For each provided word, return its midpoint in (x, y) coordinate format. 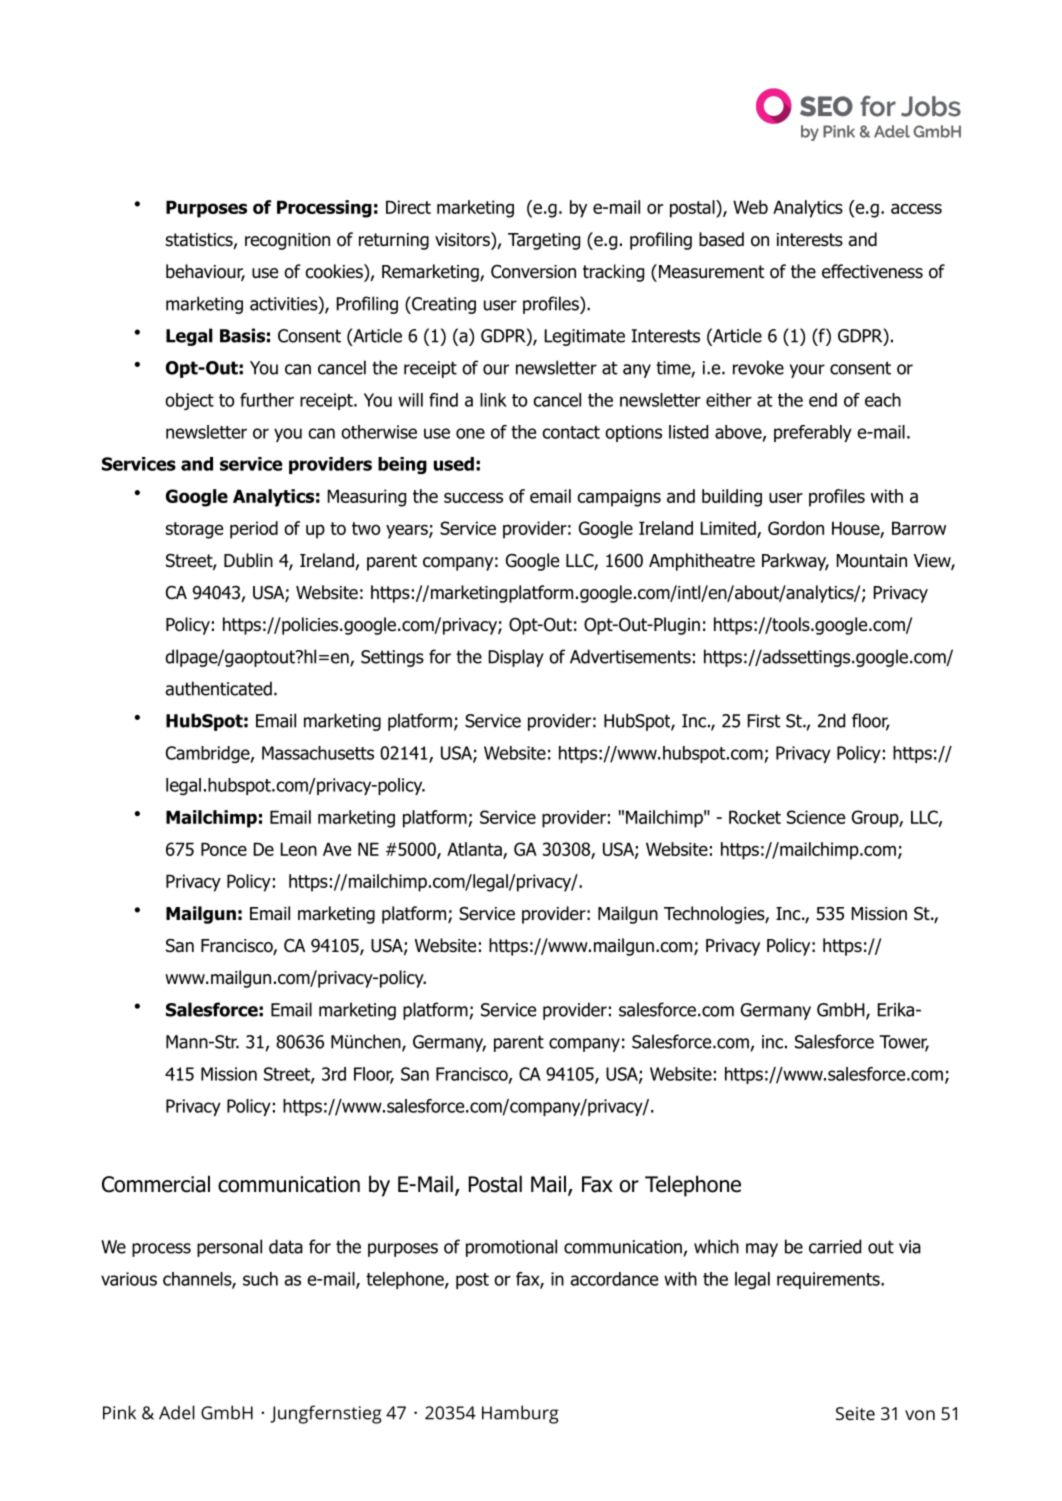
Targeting (544, 241)
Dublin (248, 560)
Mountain (872, 561)
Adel (177, 1412)
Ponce (224, 849)
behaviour (205, 272)
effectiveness (872, 271)
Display (516, 658)
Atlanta (475, 850)
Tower (904, 1043)
